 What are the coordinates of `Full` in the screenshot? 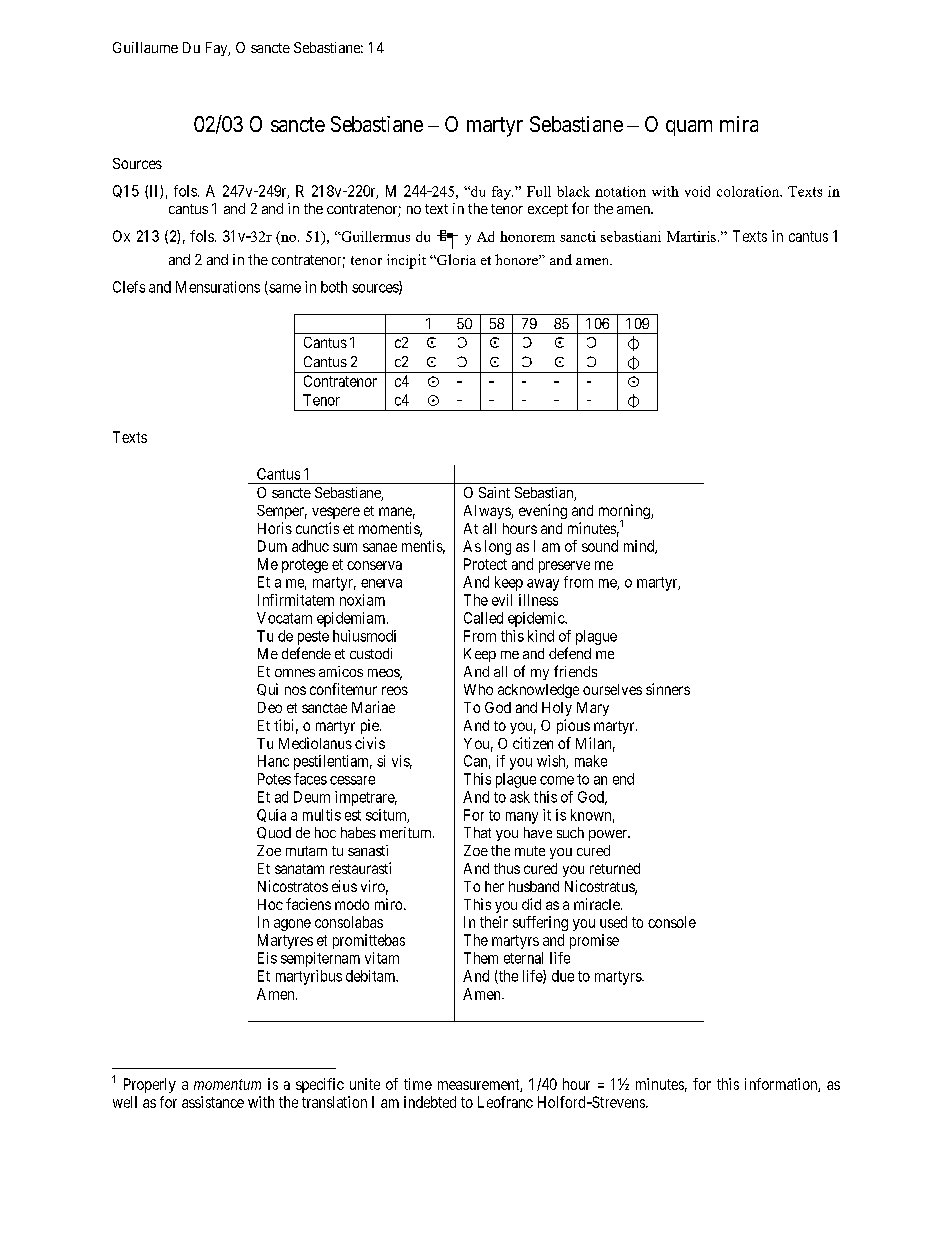 It's located at (539, 191).
